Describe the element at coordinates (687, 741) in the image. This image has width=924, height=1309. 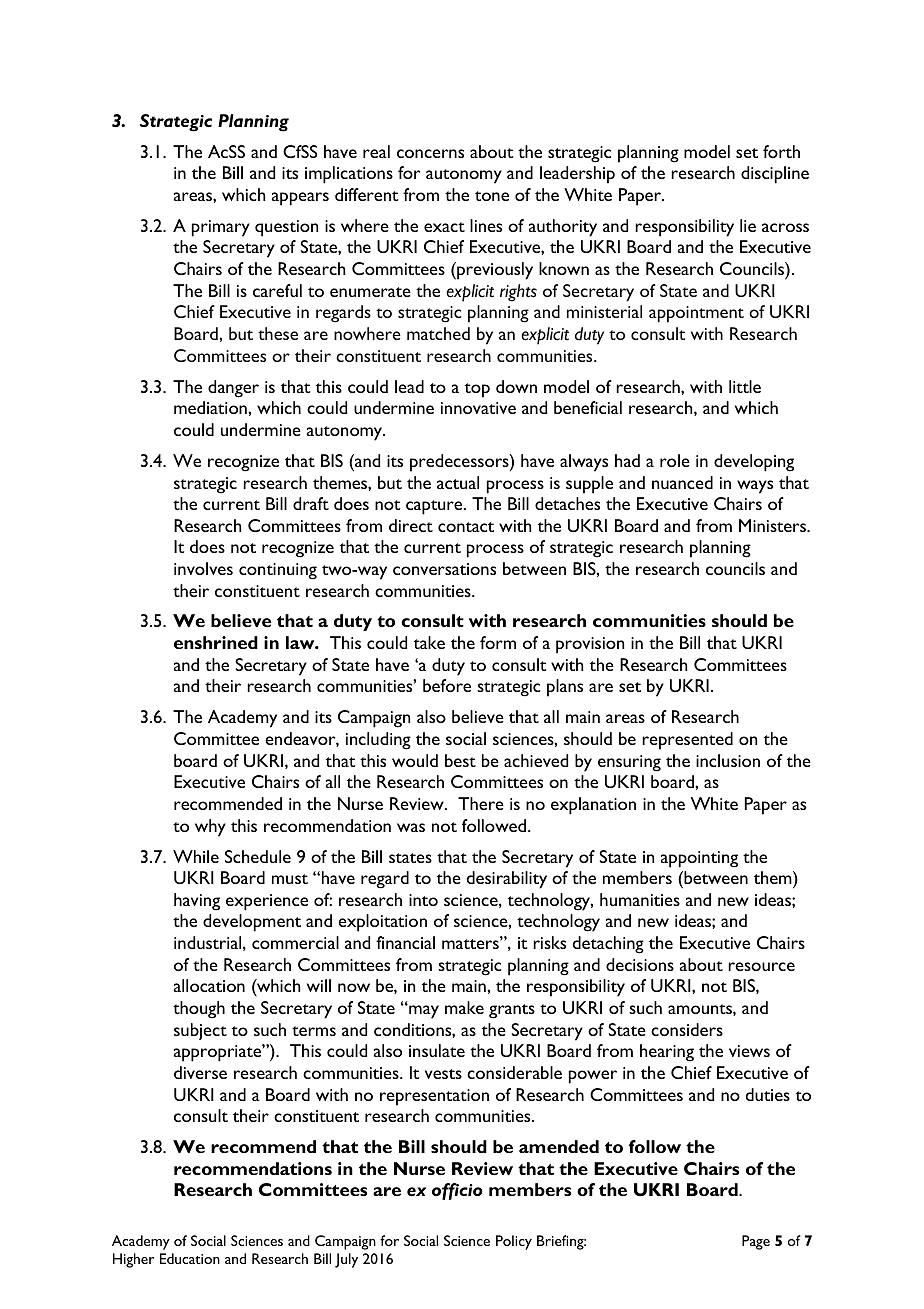
I see `represented` at that location.
